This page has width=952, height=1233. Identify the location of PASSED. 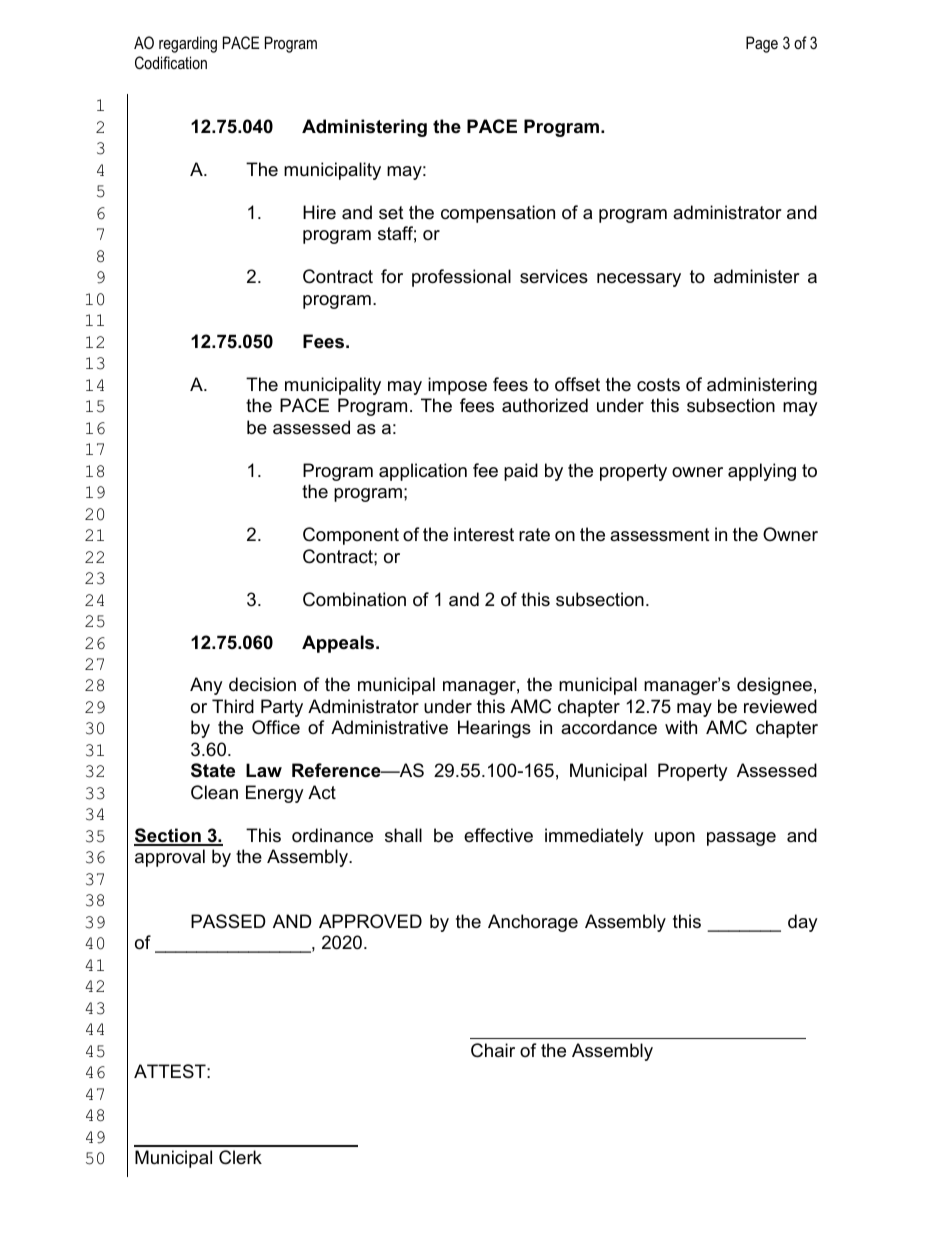
(228, 921).
